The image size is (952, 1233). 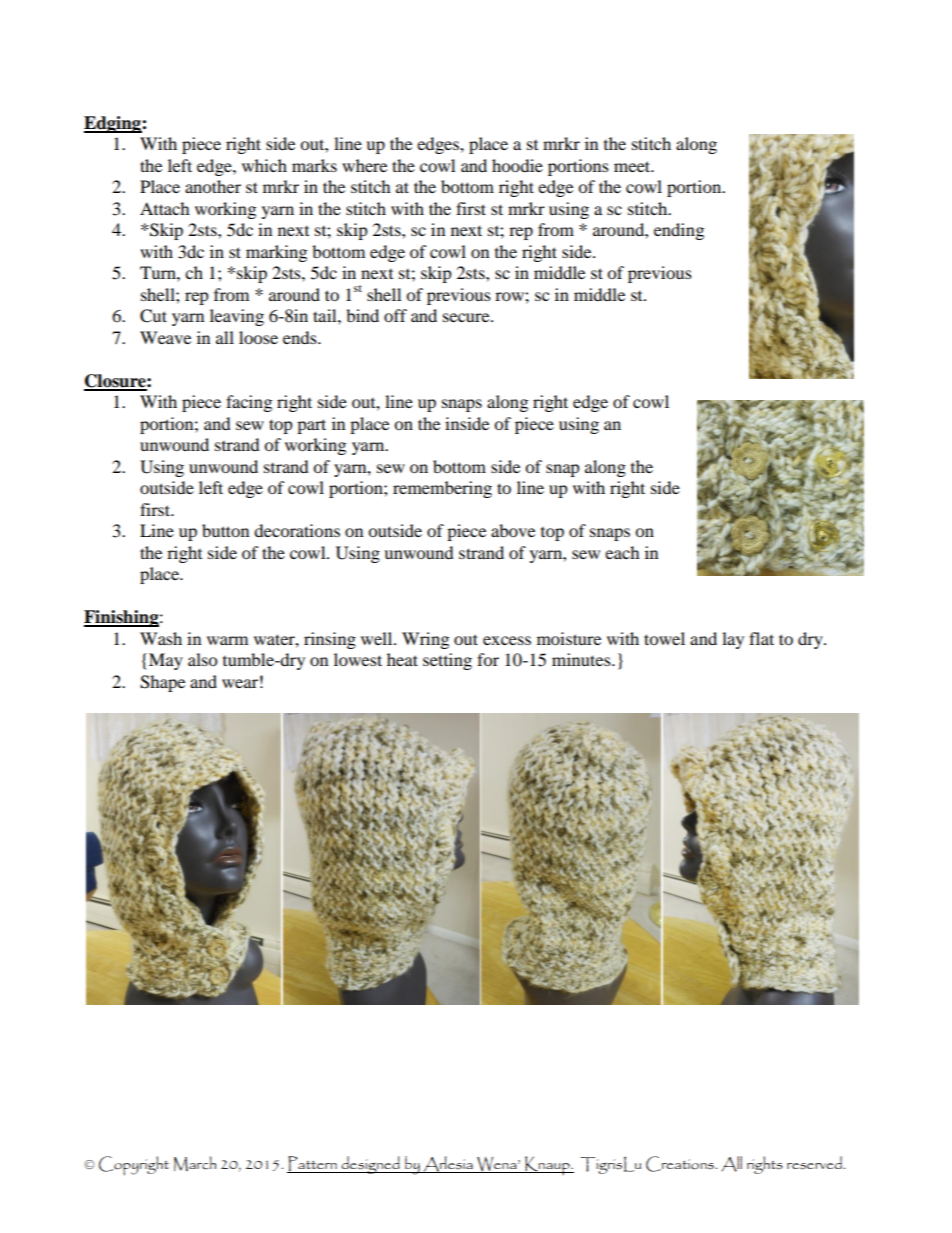 I want to click on Creations, so click(x=681, y=1164).
